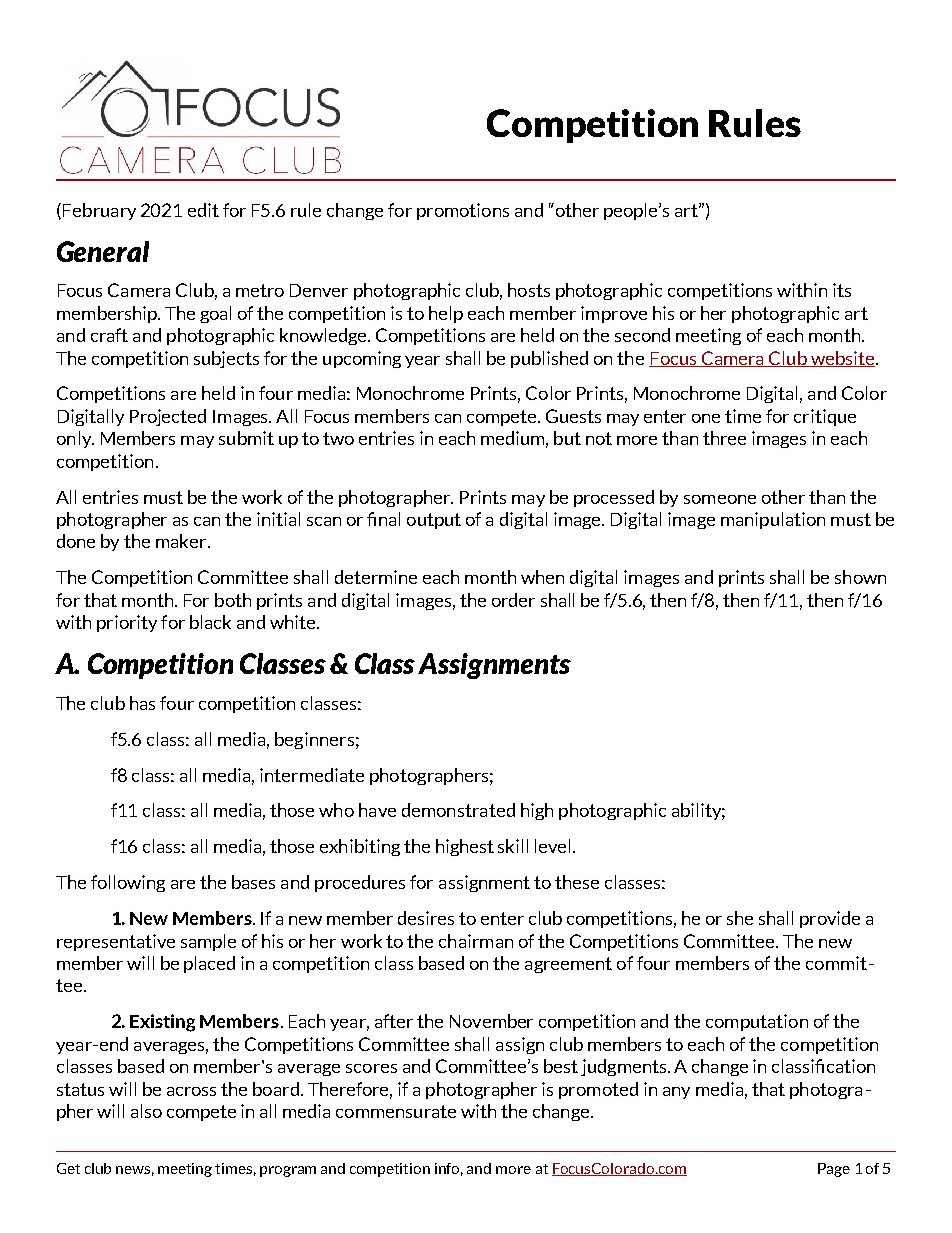  I want to click on provide, so click(830, 919).
